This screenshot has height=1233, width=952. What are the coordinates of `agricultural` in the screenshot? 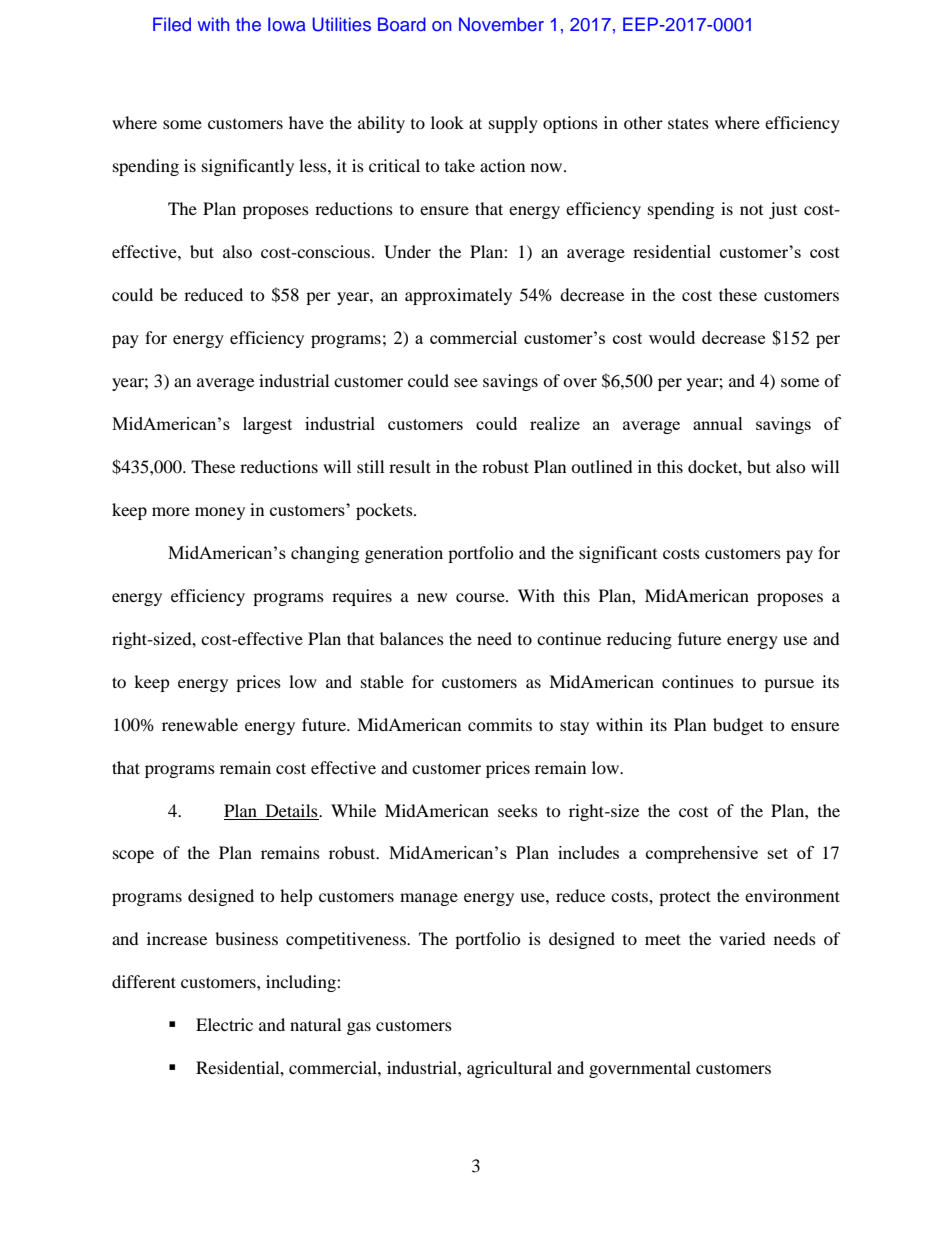 It's located at (509, 1069).
